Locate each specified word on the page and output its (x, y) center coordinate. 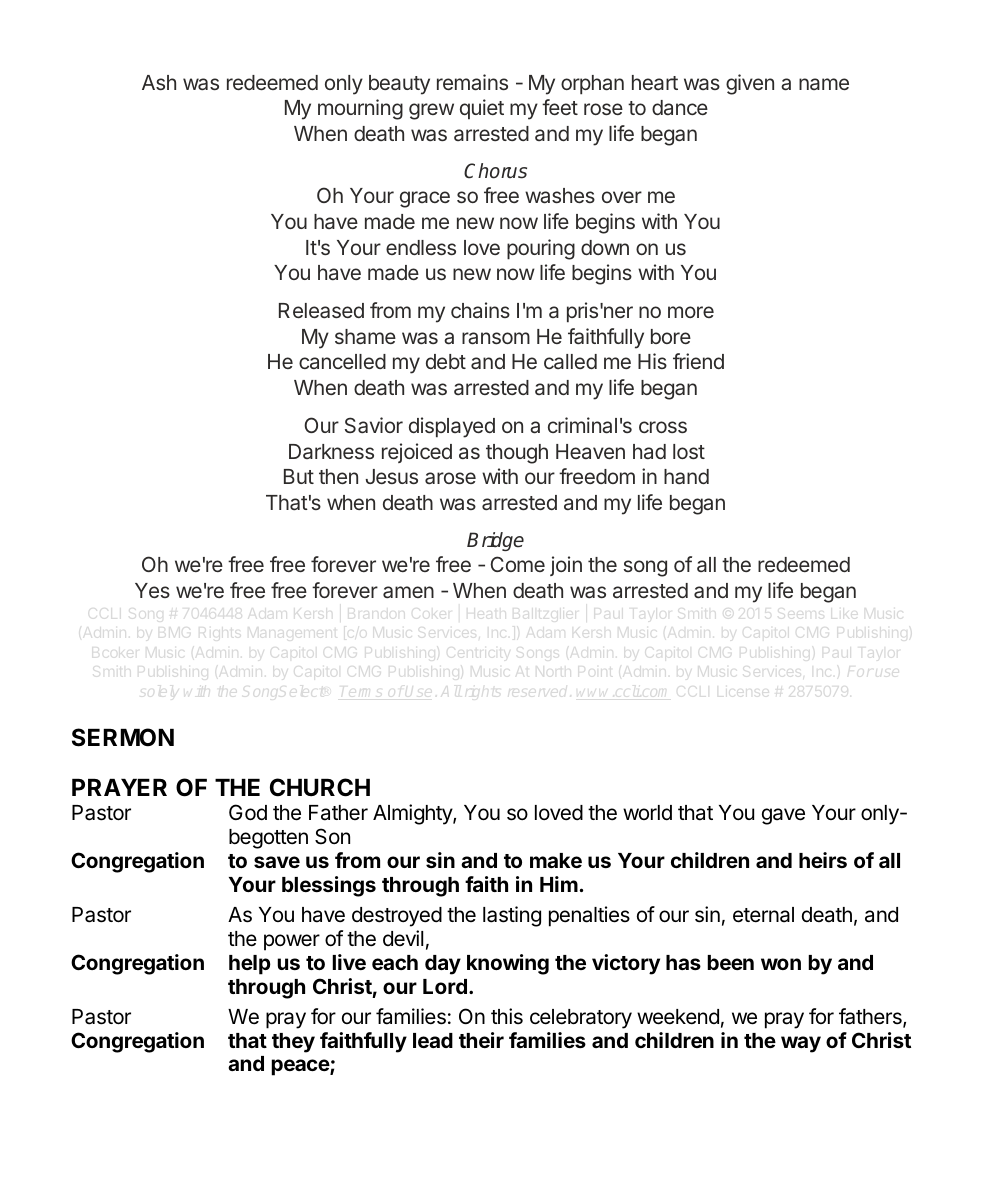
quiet (482, 109)
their (481, 1040)
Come (517, 564)
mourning (360, 109)
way (801, 1044)
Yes (152, 590)
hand (686, 476)
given (750, 84)
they (293, 1043)
